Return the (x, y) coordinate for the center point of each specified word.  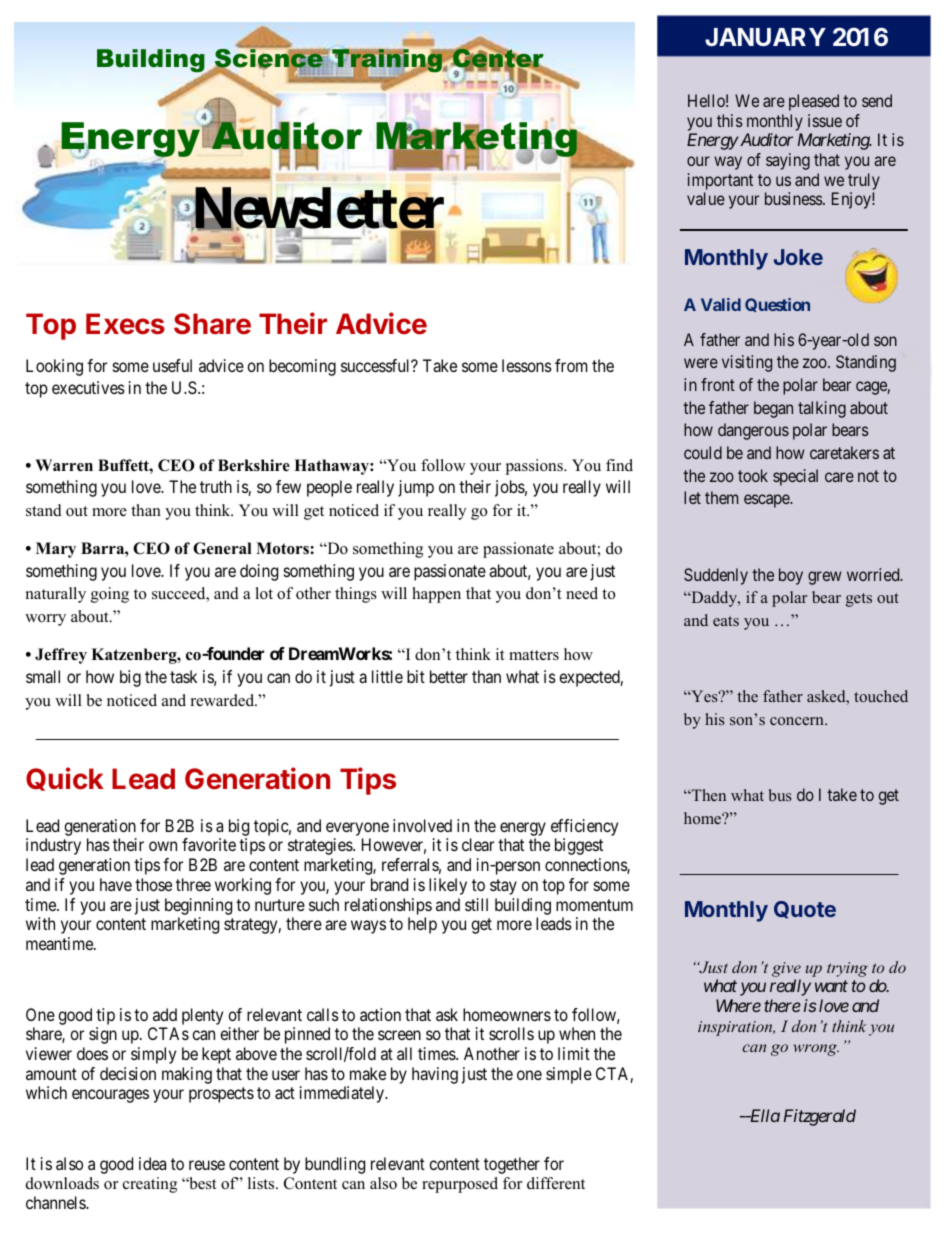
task (183, 676)
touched (881, 696)
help (422, 925)
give (786, 969)
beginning (198, 906)
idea (152, 1163)
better (449, 676)
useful (172, 365)
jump (416, 488)
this (730, 120)
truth (216, 486)
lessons (527, 365)
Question (777, 305)
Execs (125, 324)
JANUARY (765, 37)
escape (767, 501)
